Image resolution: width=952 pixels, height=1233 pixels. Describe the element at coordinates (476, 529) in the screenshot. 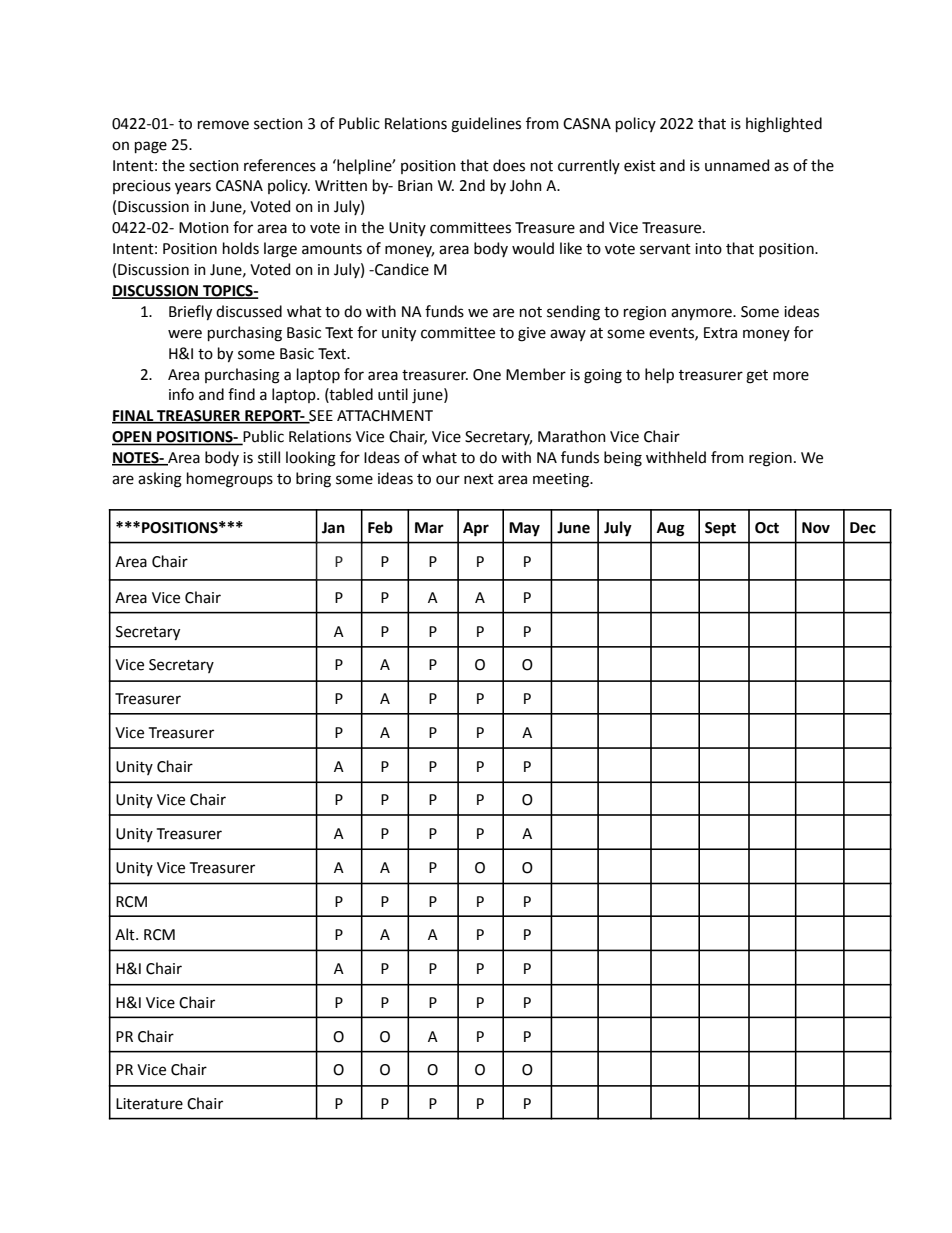

I see `Apr` at that location.
